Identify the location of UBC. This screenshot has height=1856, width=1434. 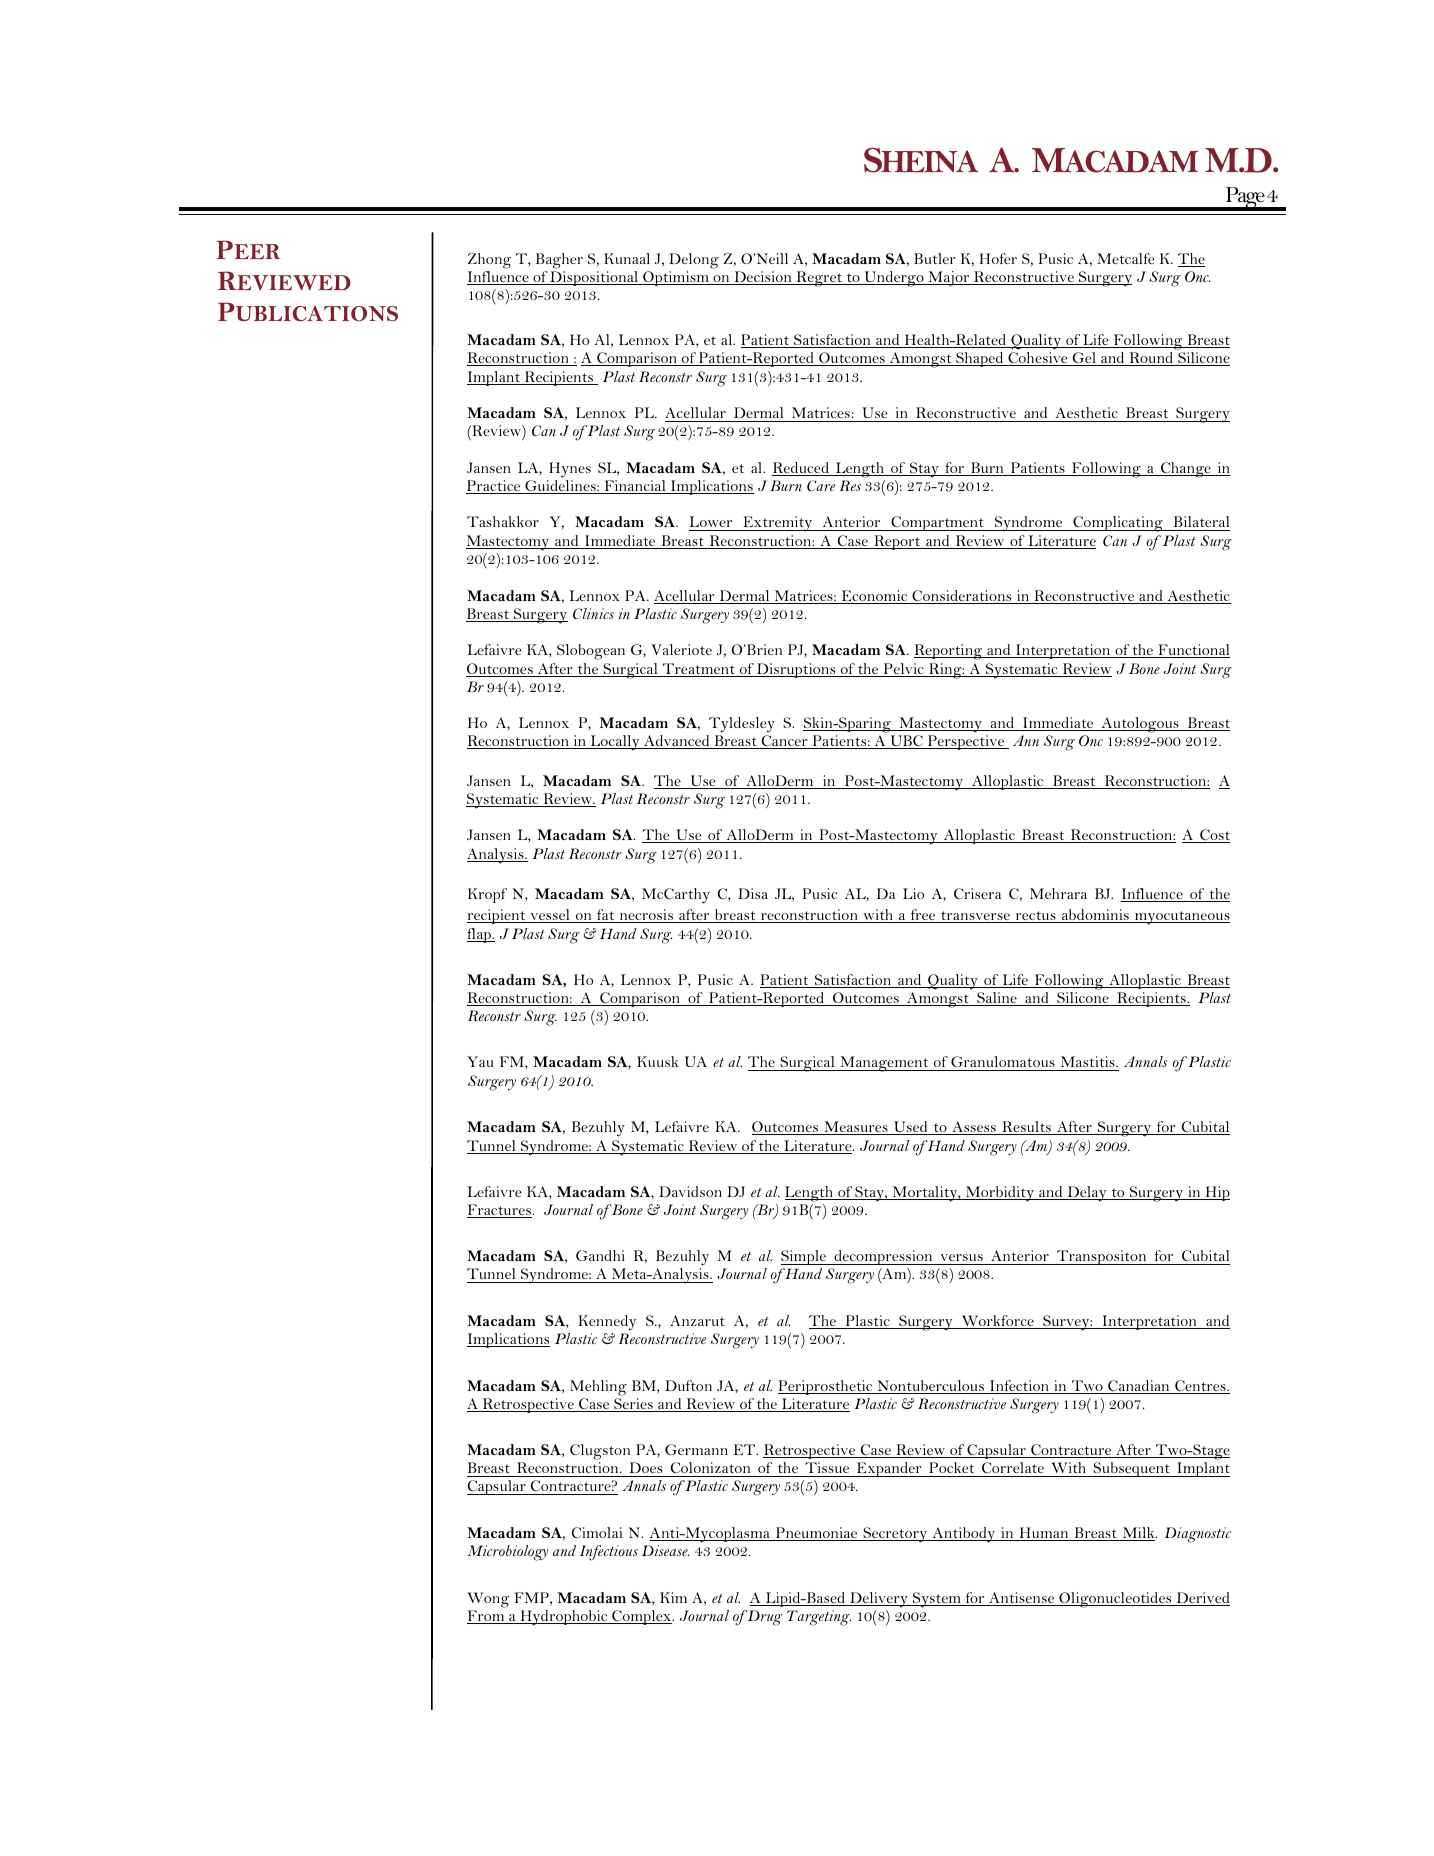
(906, 742).
